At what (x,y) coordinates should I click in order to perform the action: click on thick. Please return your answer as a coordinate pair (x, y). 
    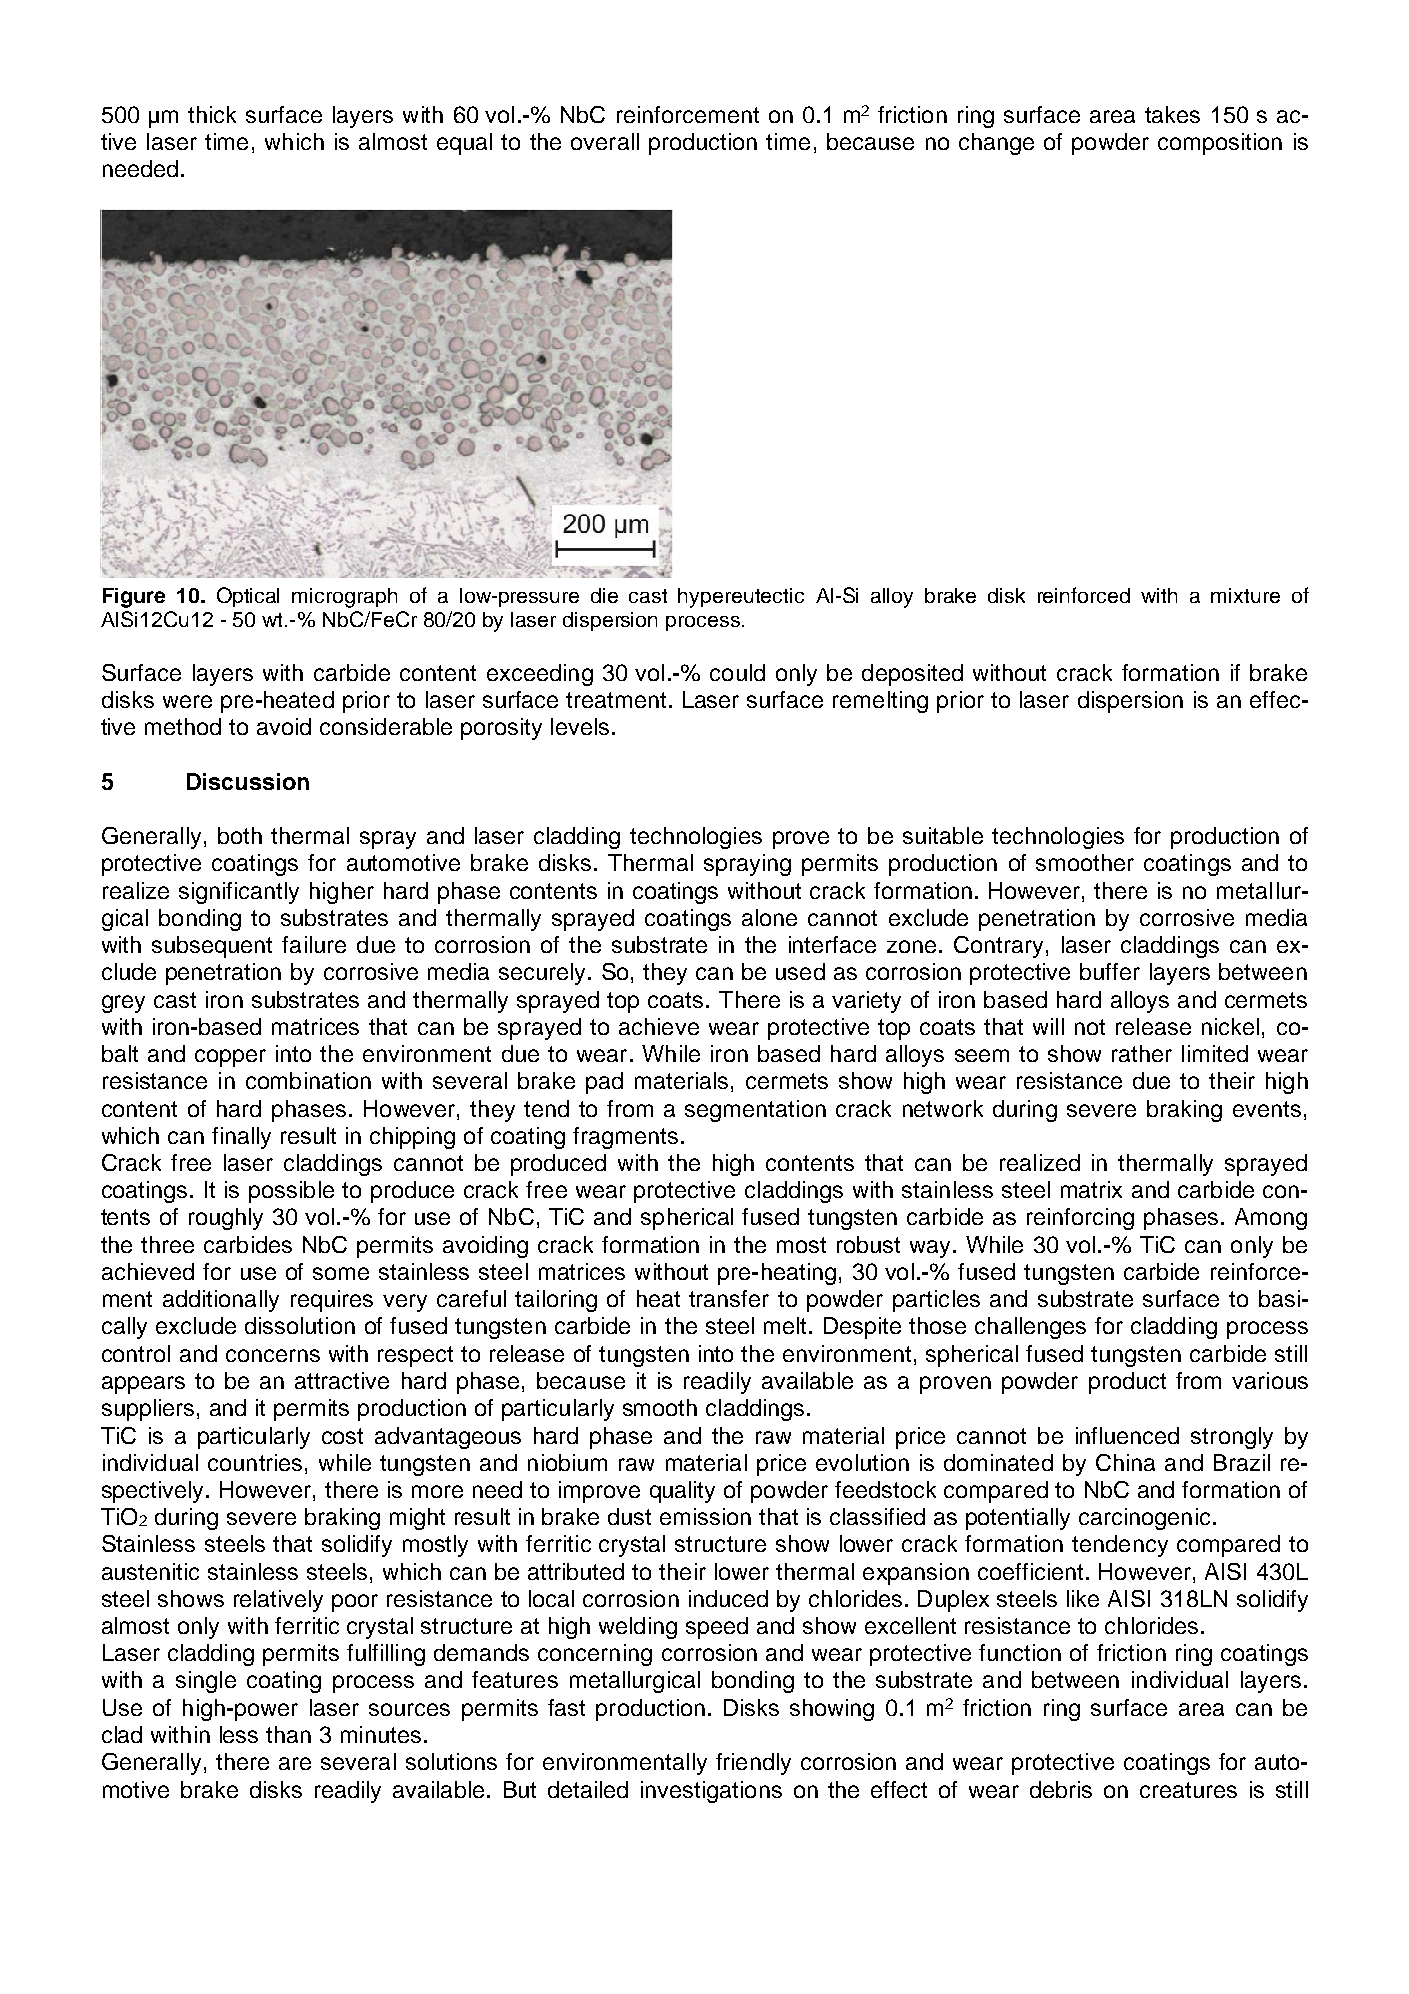
    Looking at the image, I should click on (212, 114).
